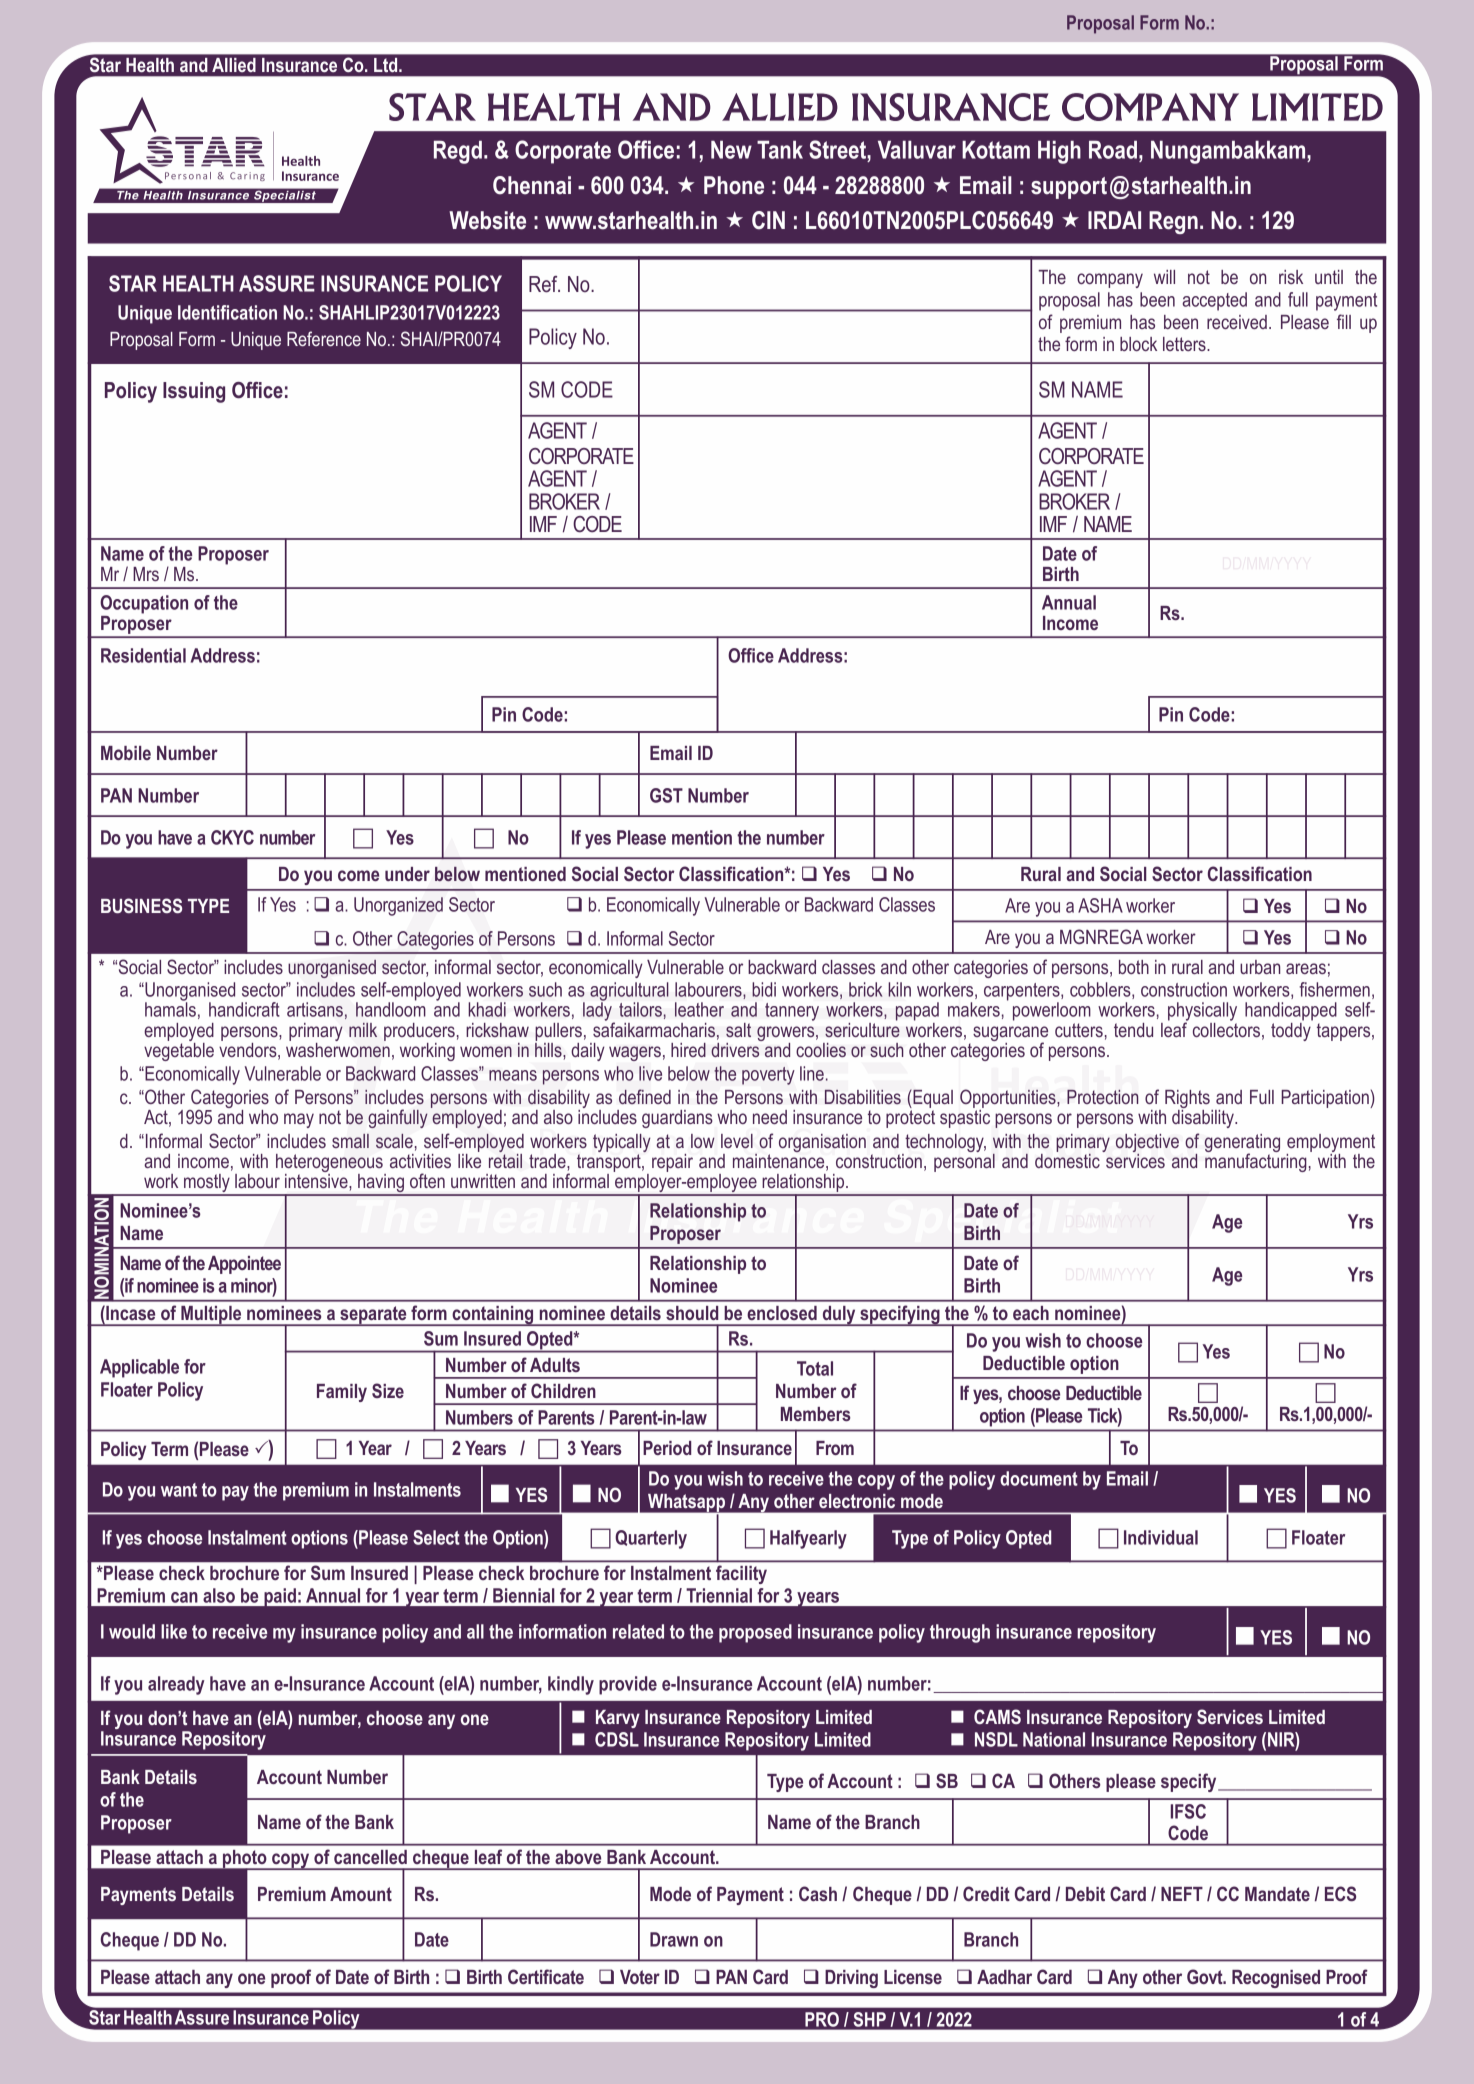 The width and height of the page is (1474, 2084). What do you see at coordinates (211, 1316) in the page?
I see `Multiple` at bounding box center [211, 1316].
